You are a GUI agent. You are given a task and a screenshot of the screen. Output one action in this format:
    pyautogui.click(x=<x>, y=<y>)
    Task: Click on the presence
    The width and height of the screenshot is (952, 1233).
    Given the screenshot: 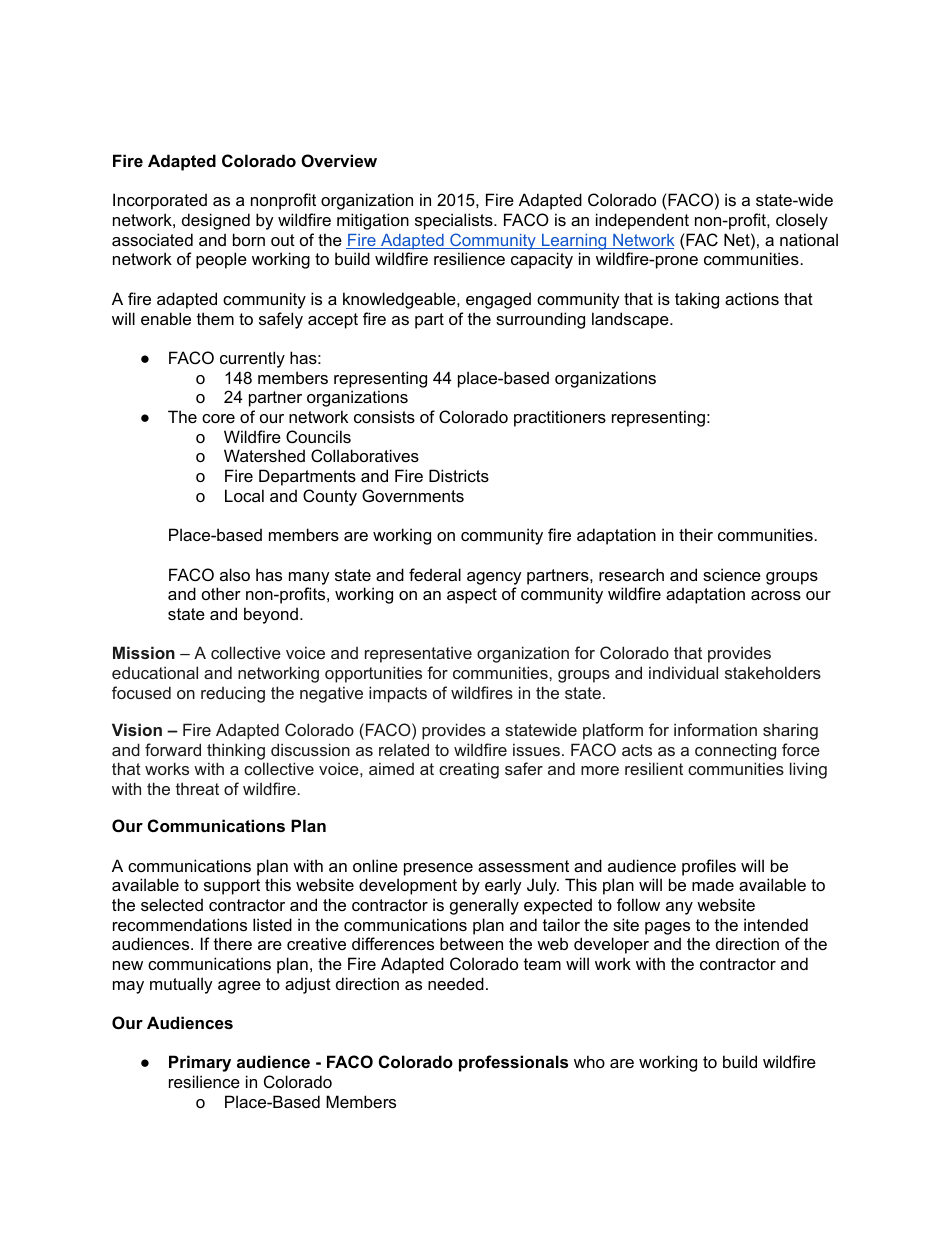 What is the action you would take?
    pyautogui.click(x=438, y=869)
